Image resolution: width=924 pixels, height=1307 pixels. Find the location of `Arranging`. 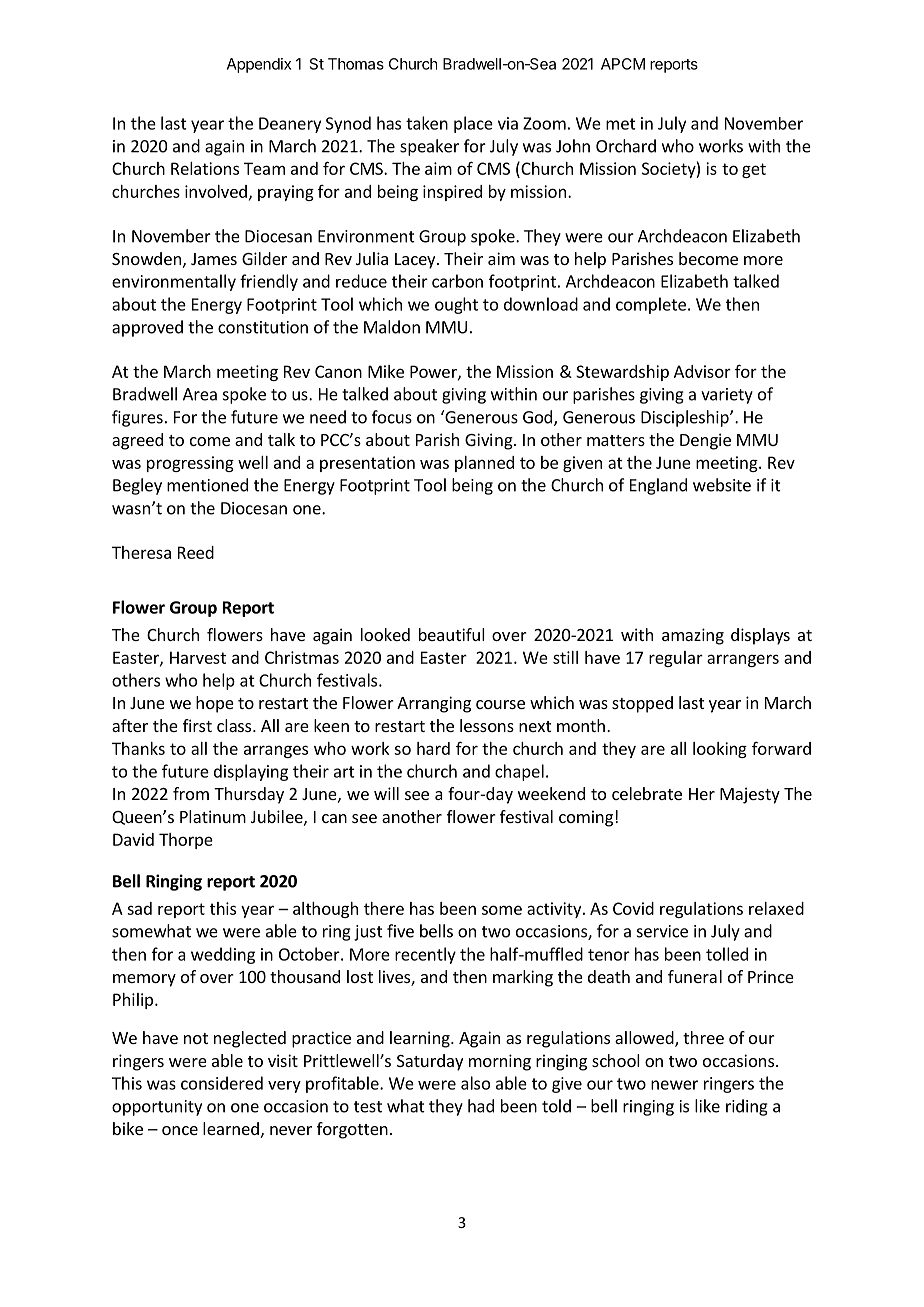

Arranging is located at coordinates (434, 704).
